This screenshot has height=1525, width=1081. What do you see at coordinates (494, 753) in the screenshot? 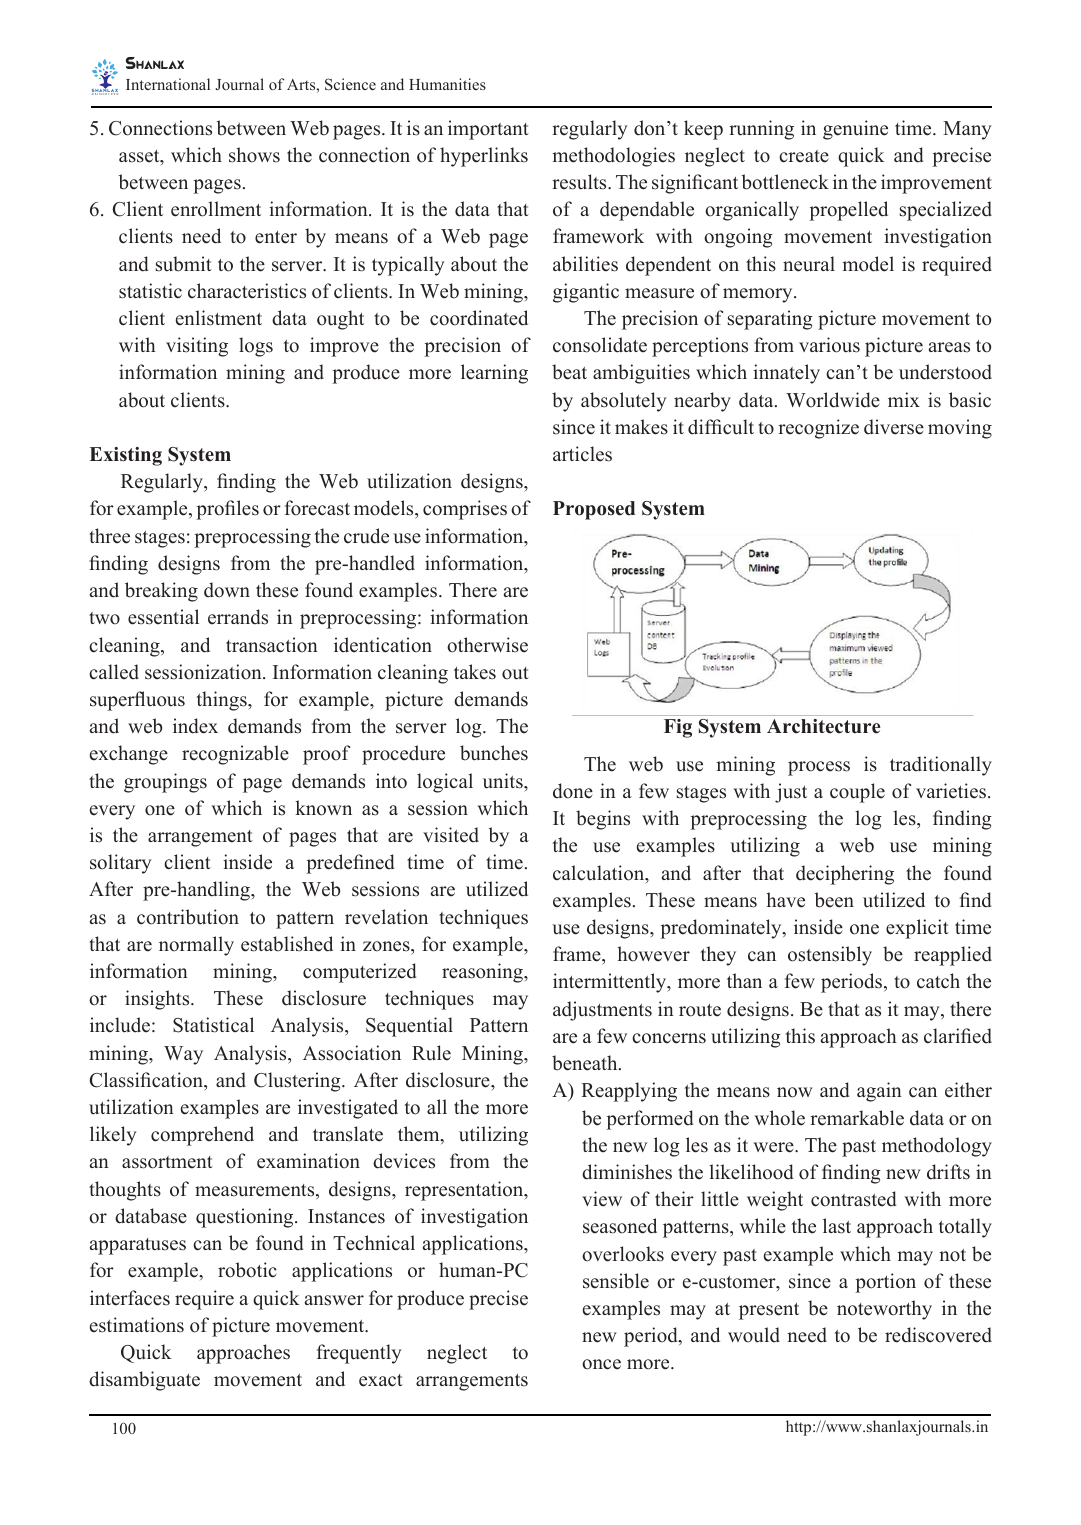
I see `bunches` at bounding box center [494, 753].
